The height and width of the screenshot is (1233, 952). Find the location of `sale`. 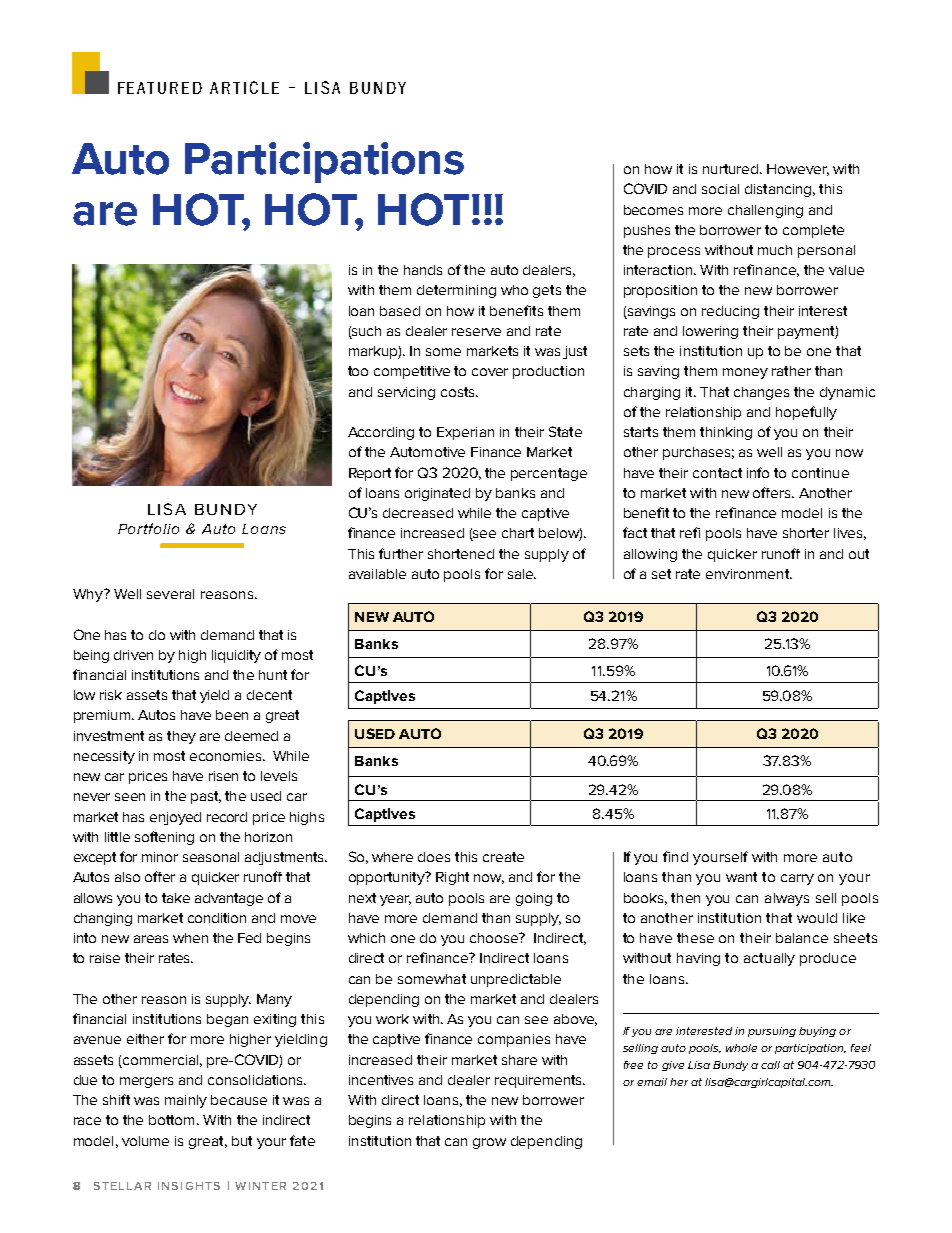

sale is located at coordinates (521, 574).
